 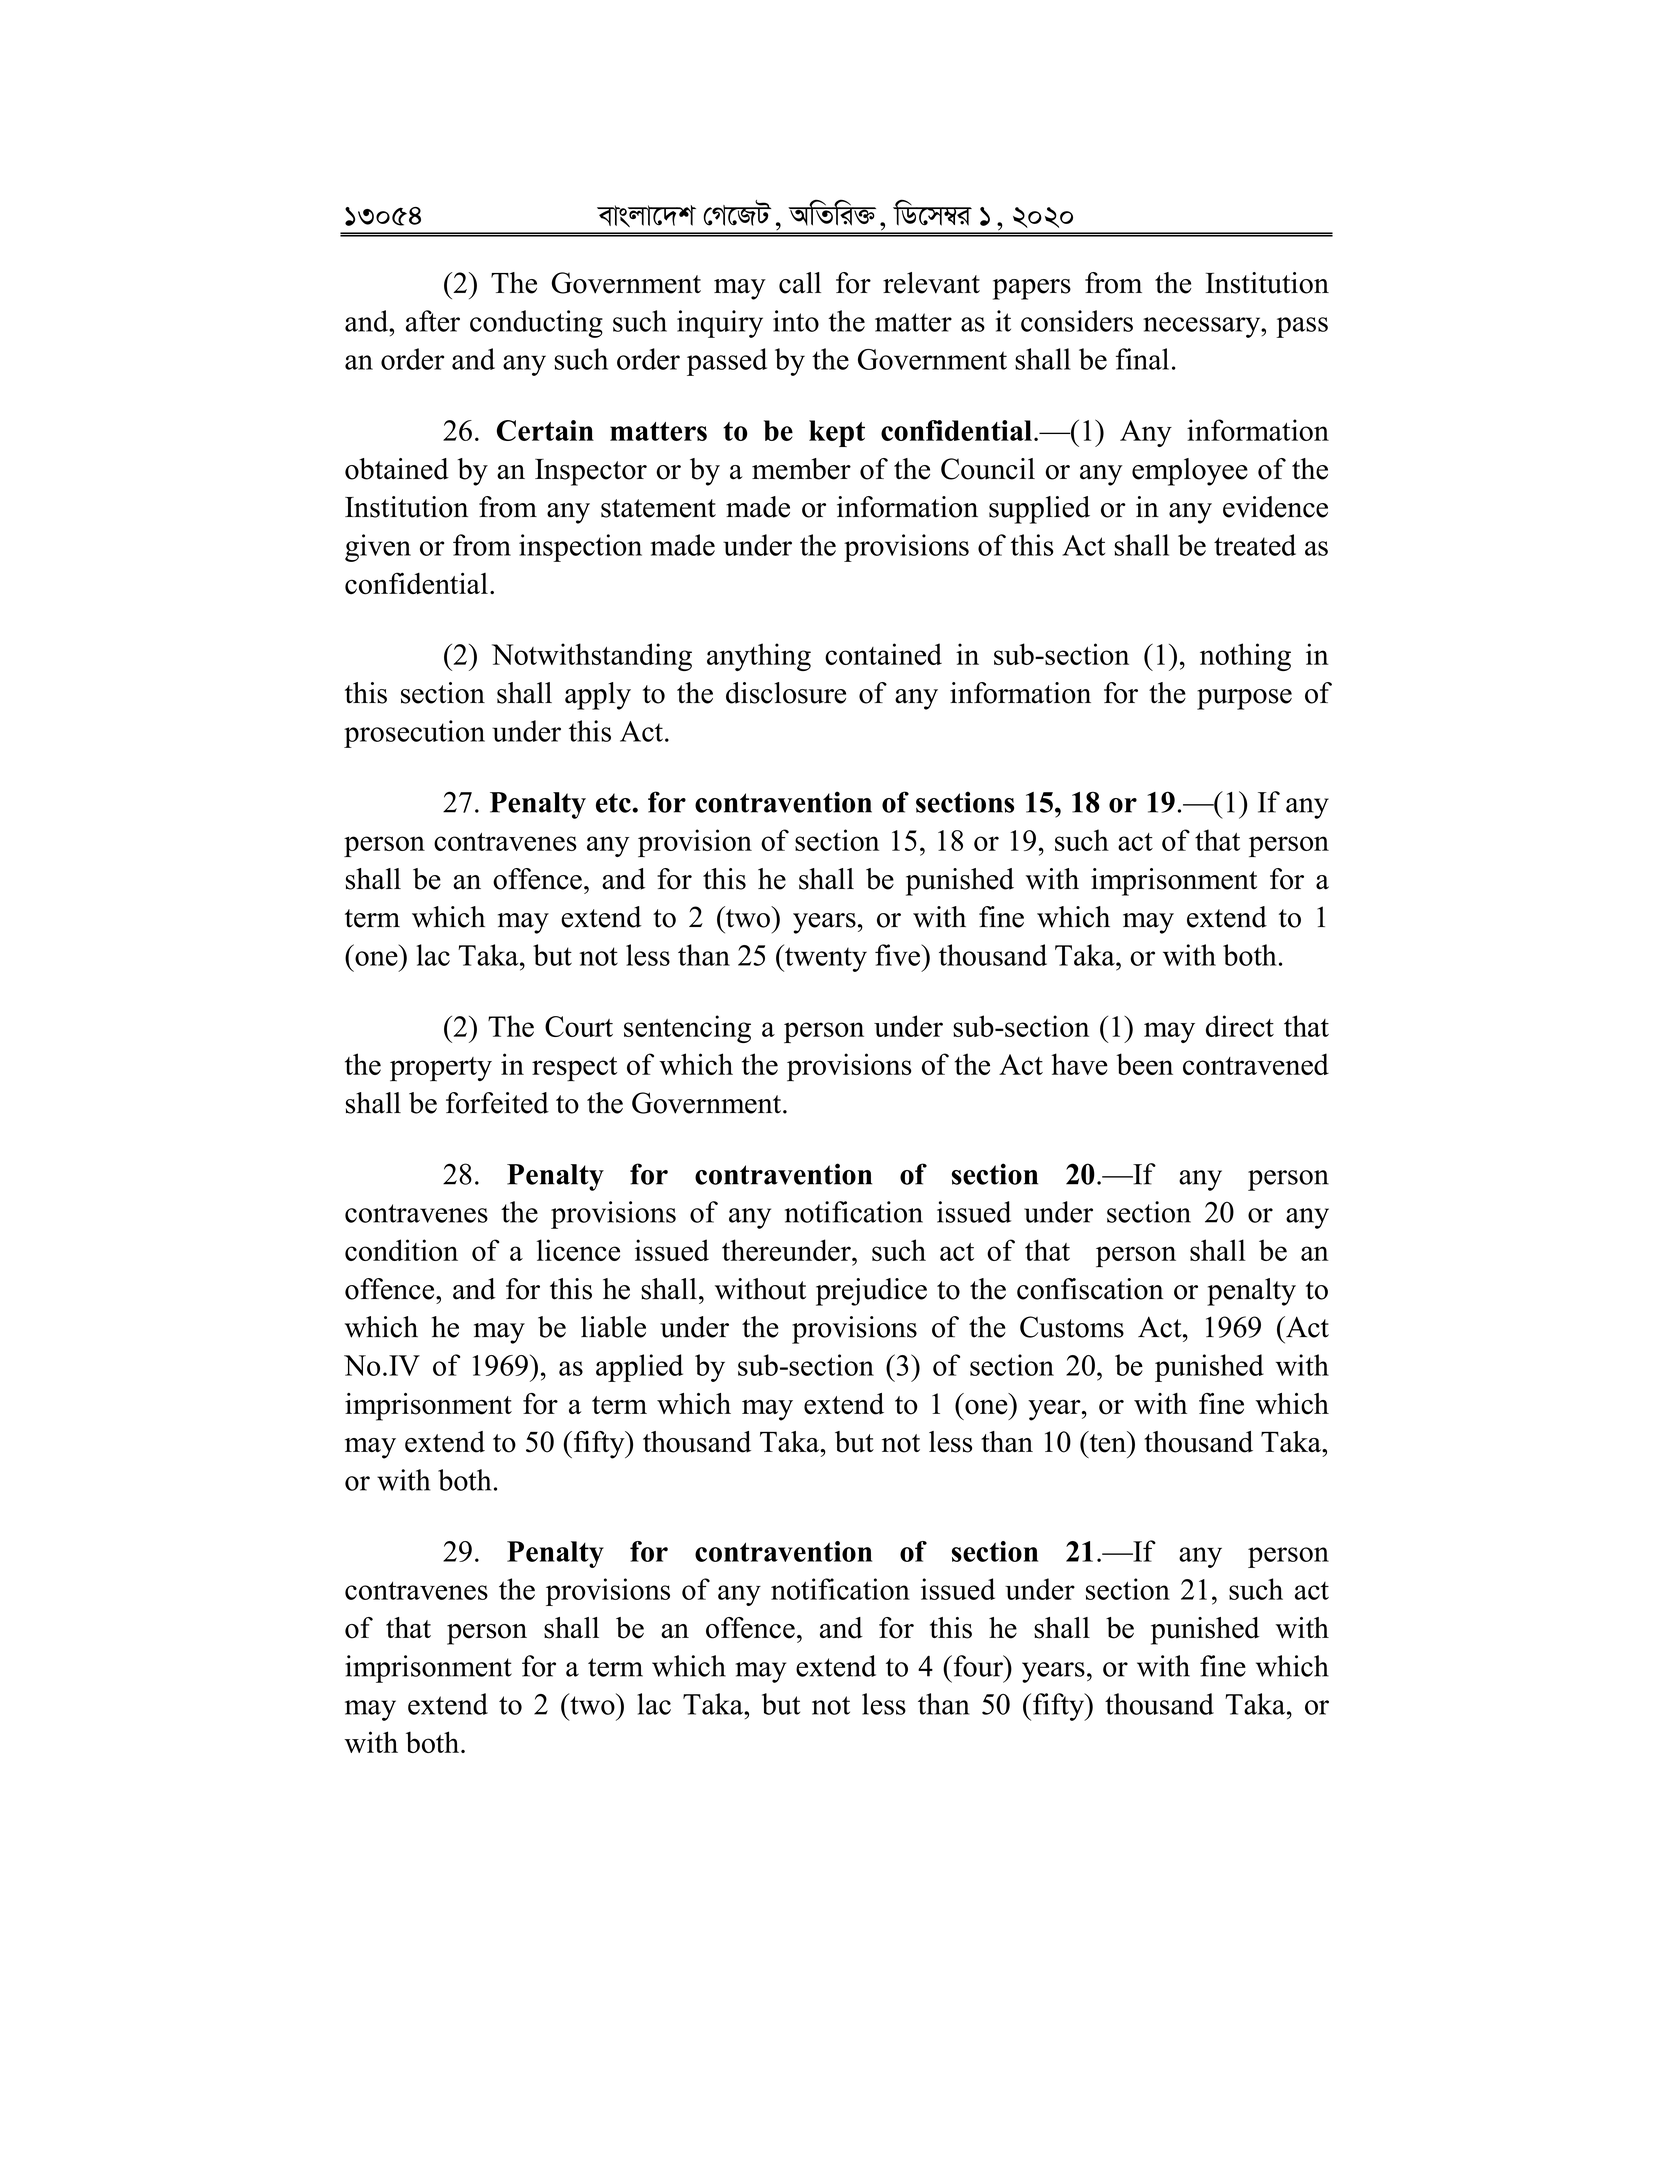 I want to click on prosecution, so click(x=414, y=734).
